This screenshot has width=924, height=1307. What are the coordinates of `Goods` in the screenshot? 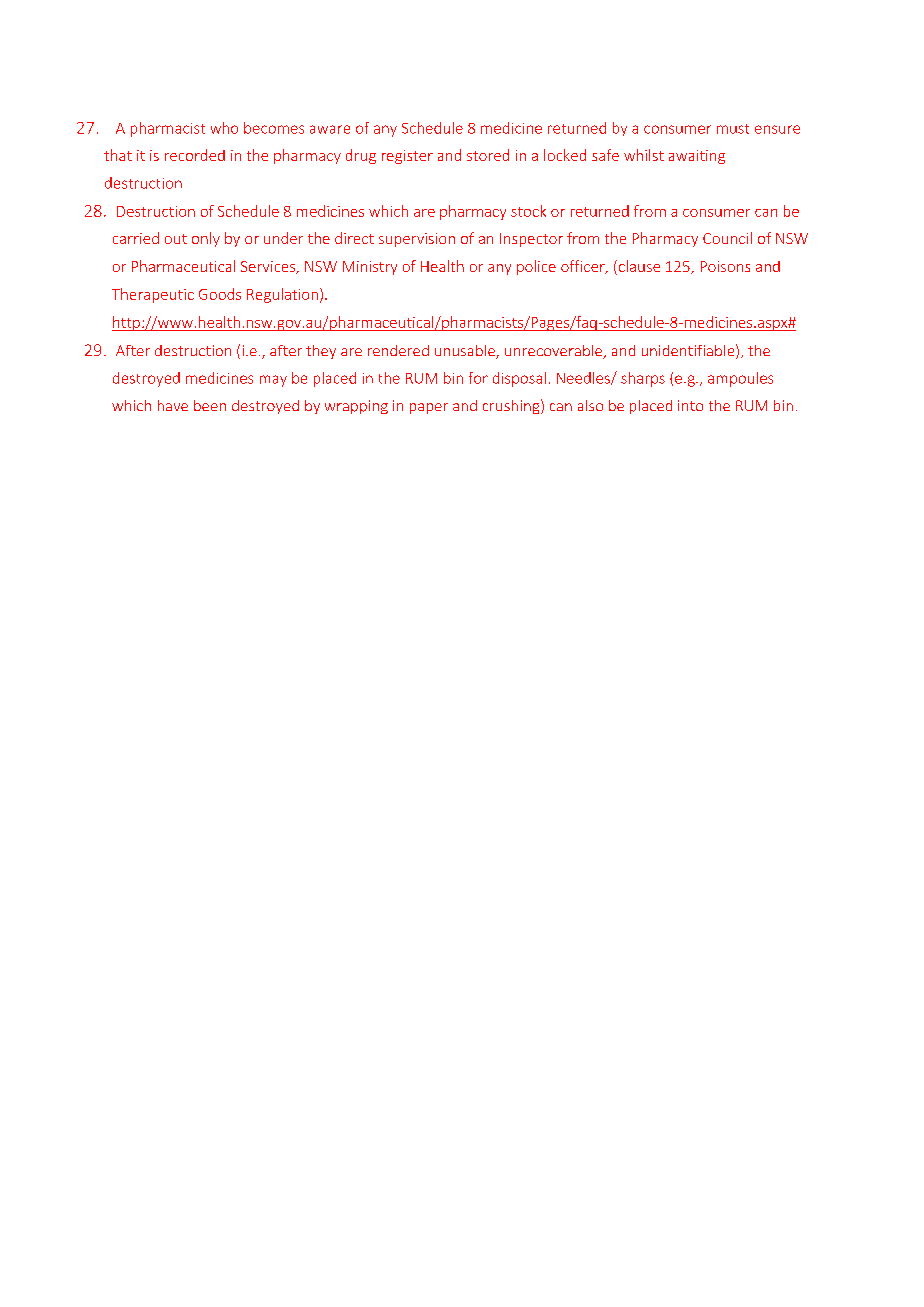 It's located at (220, 294).
